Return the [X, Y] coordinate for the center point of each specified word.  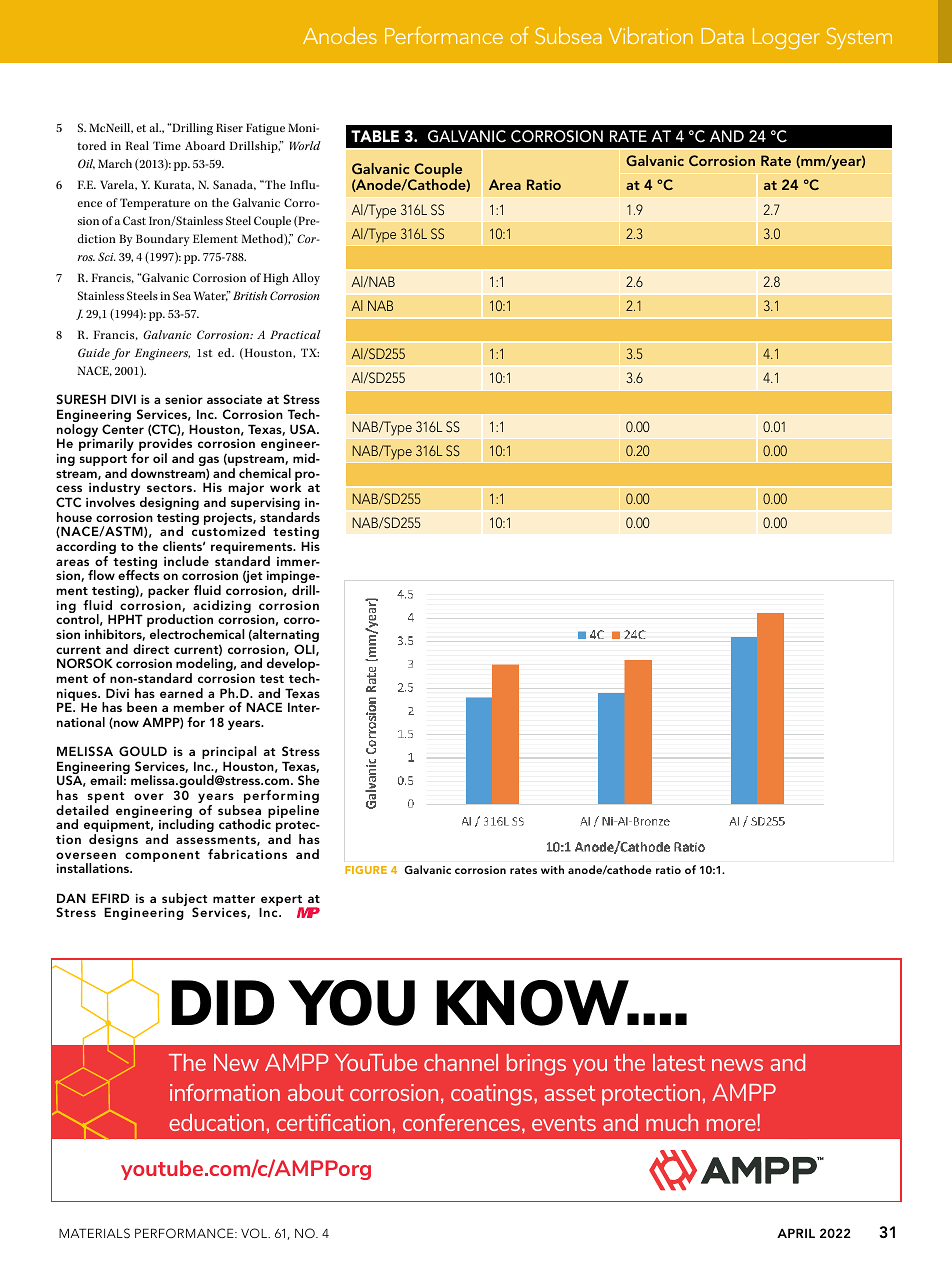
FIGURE [366, 870]
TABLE [375, 136]
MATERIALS [94, 1233]
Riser [229, 127]
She [309, 780]
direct [151, 649]
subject [184, 901]
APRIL [796, 1233]
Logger [786, 39]
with [552, 869]
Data [722, 36]
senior [184, 399]
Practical [295, 334]
